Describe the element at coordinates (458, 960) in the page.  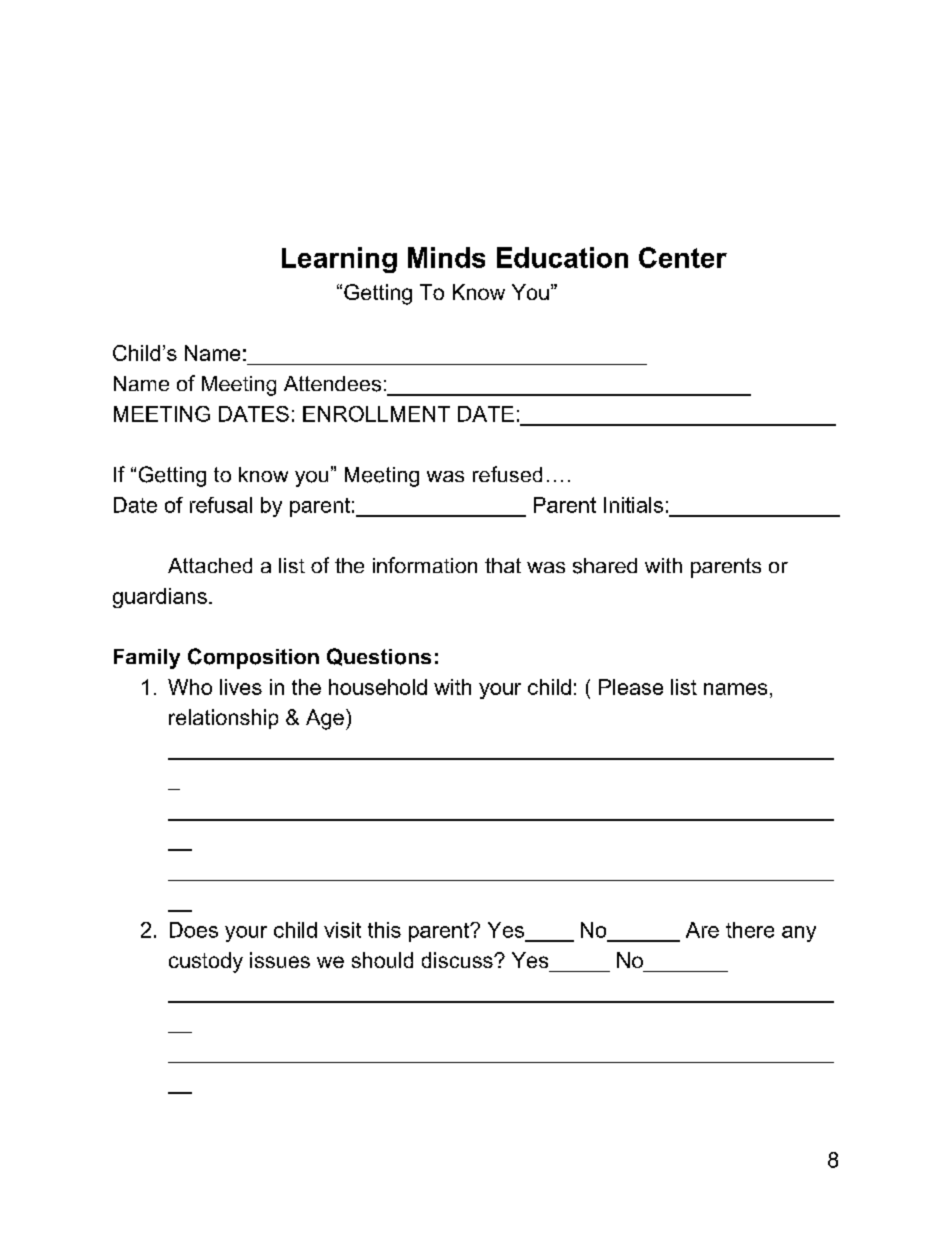
I see `discuss` at that location.
